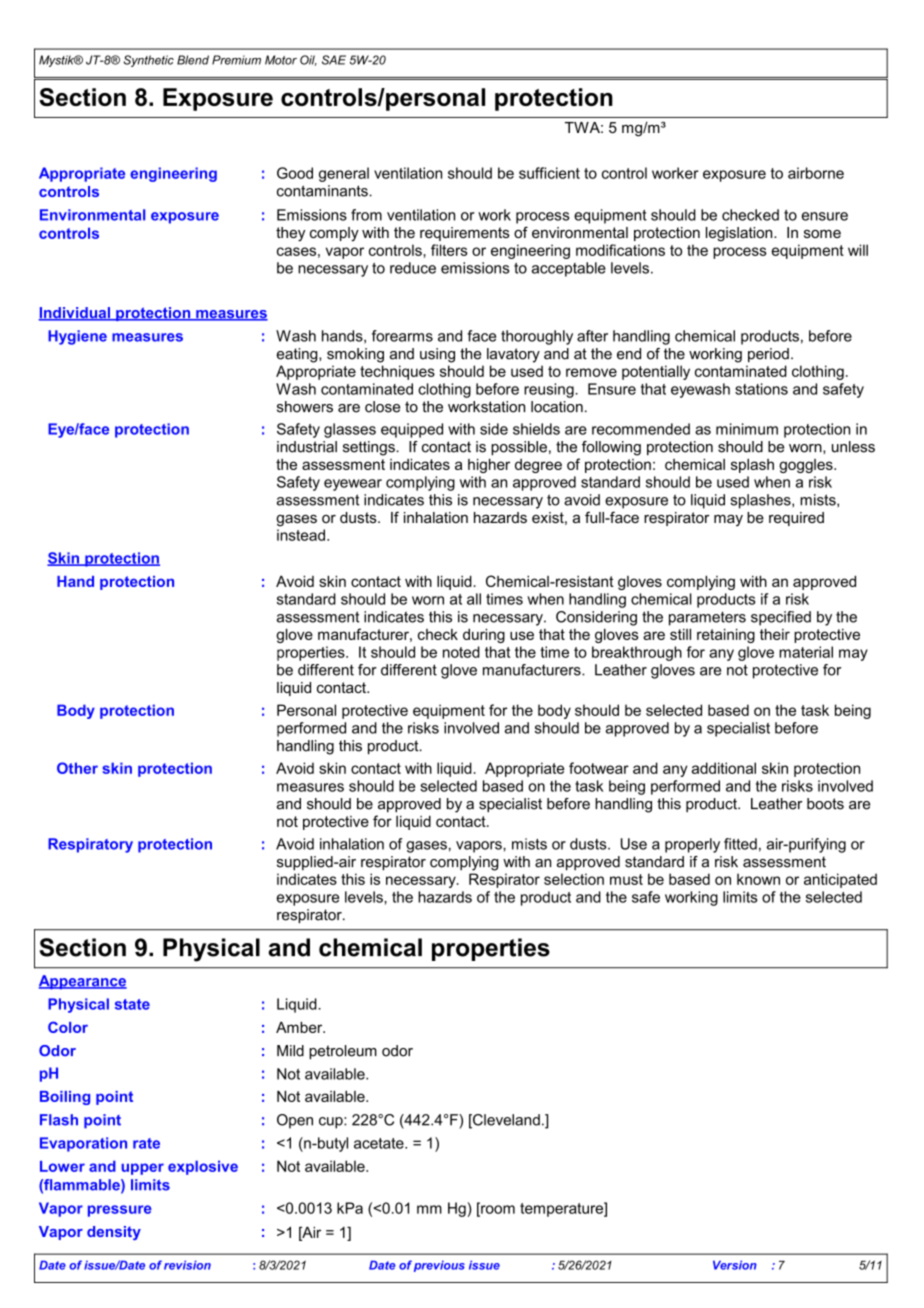 The height and width of the screenshot is (1308, 924). What do you see at coordinates (816, 173) in the screenshot?
I see `airborne` at bounding box center [816, 173].
